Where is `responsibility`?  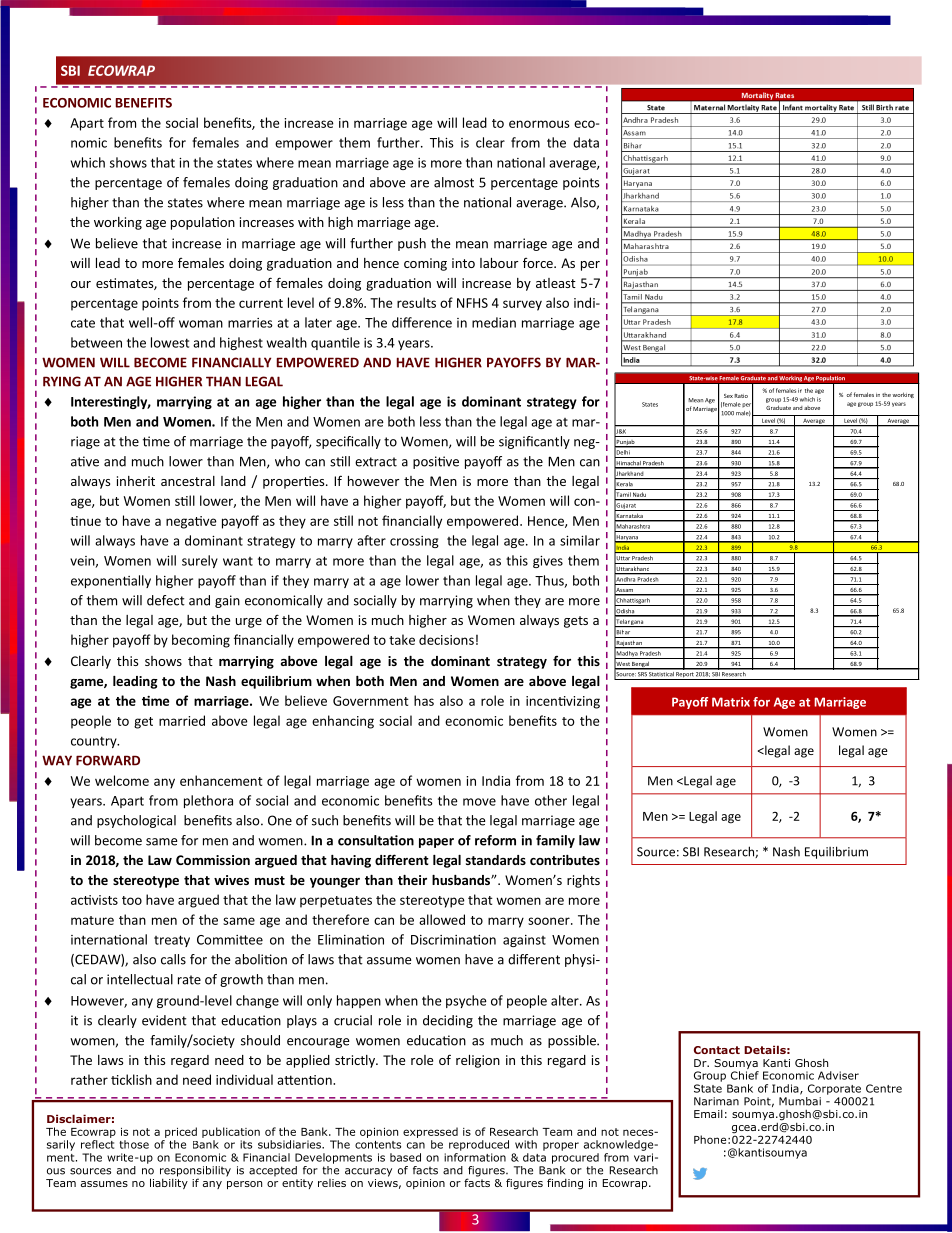
responsibility is located at coordinates (195, 1172).
